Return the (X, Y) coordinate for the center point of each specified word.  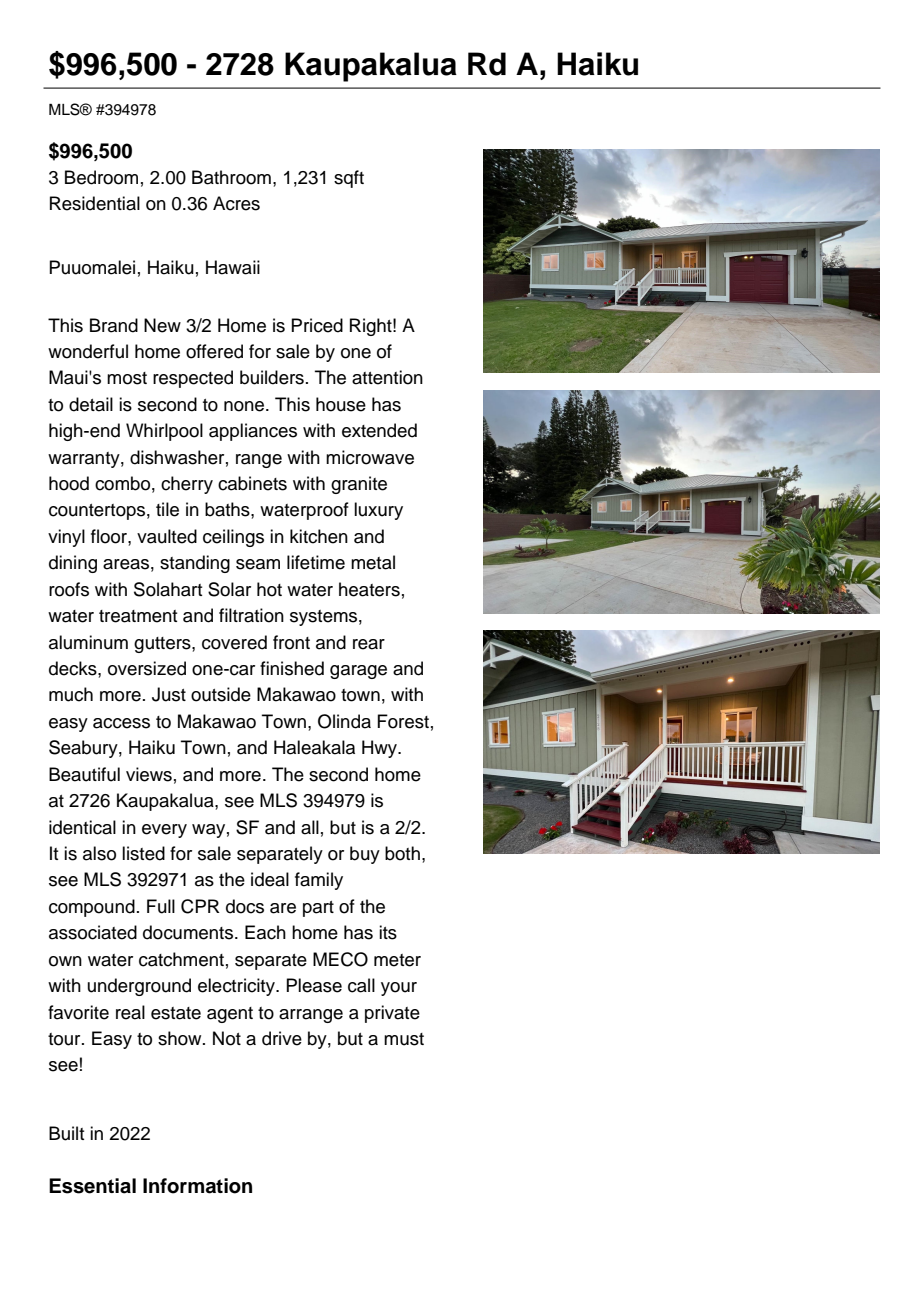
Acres (236, 203)
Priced (317, 325)
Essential (92, 1186)
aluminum (88, 642)
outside (221, 694)
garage (358, 672)
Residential (95, 203)
